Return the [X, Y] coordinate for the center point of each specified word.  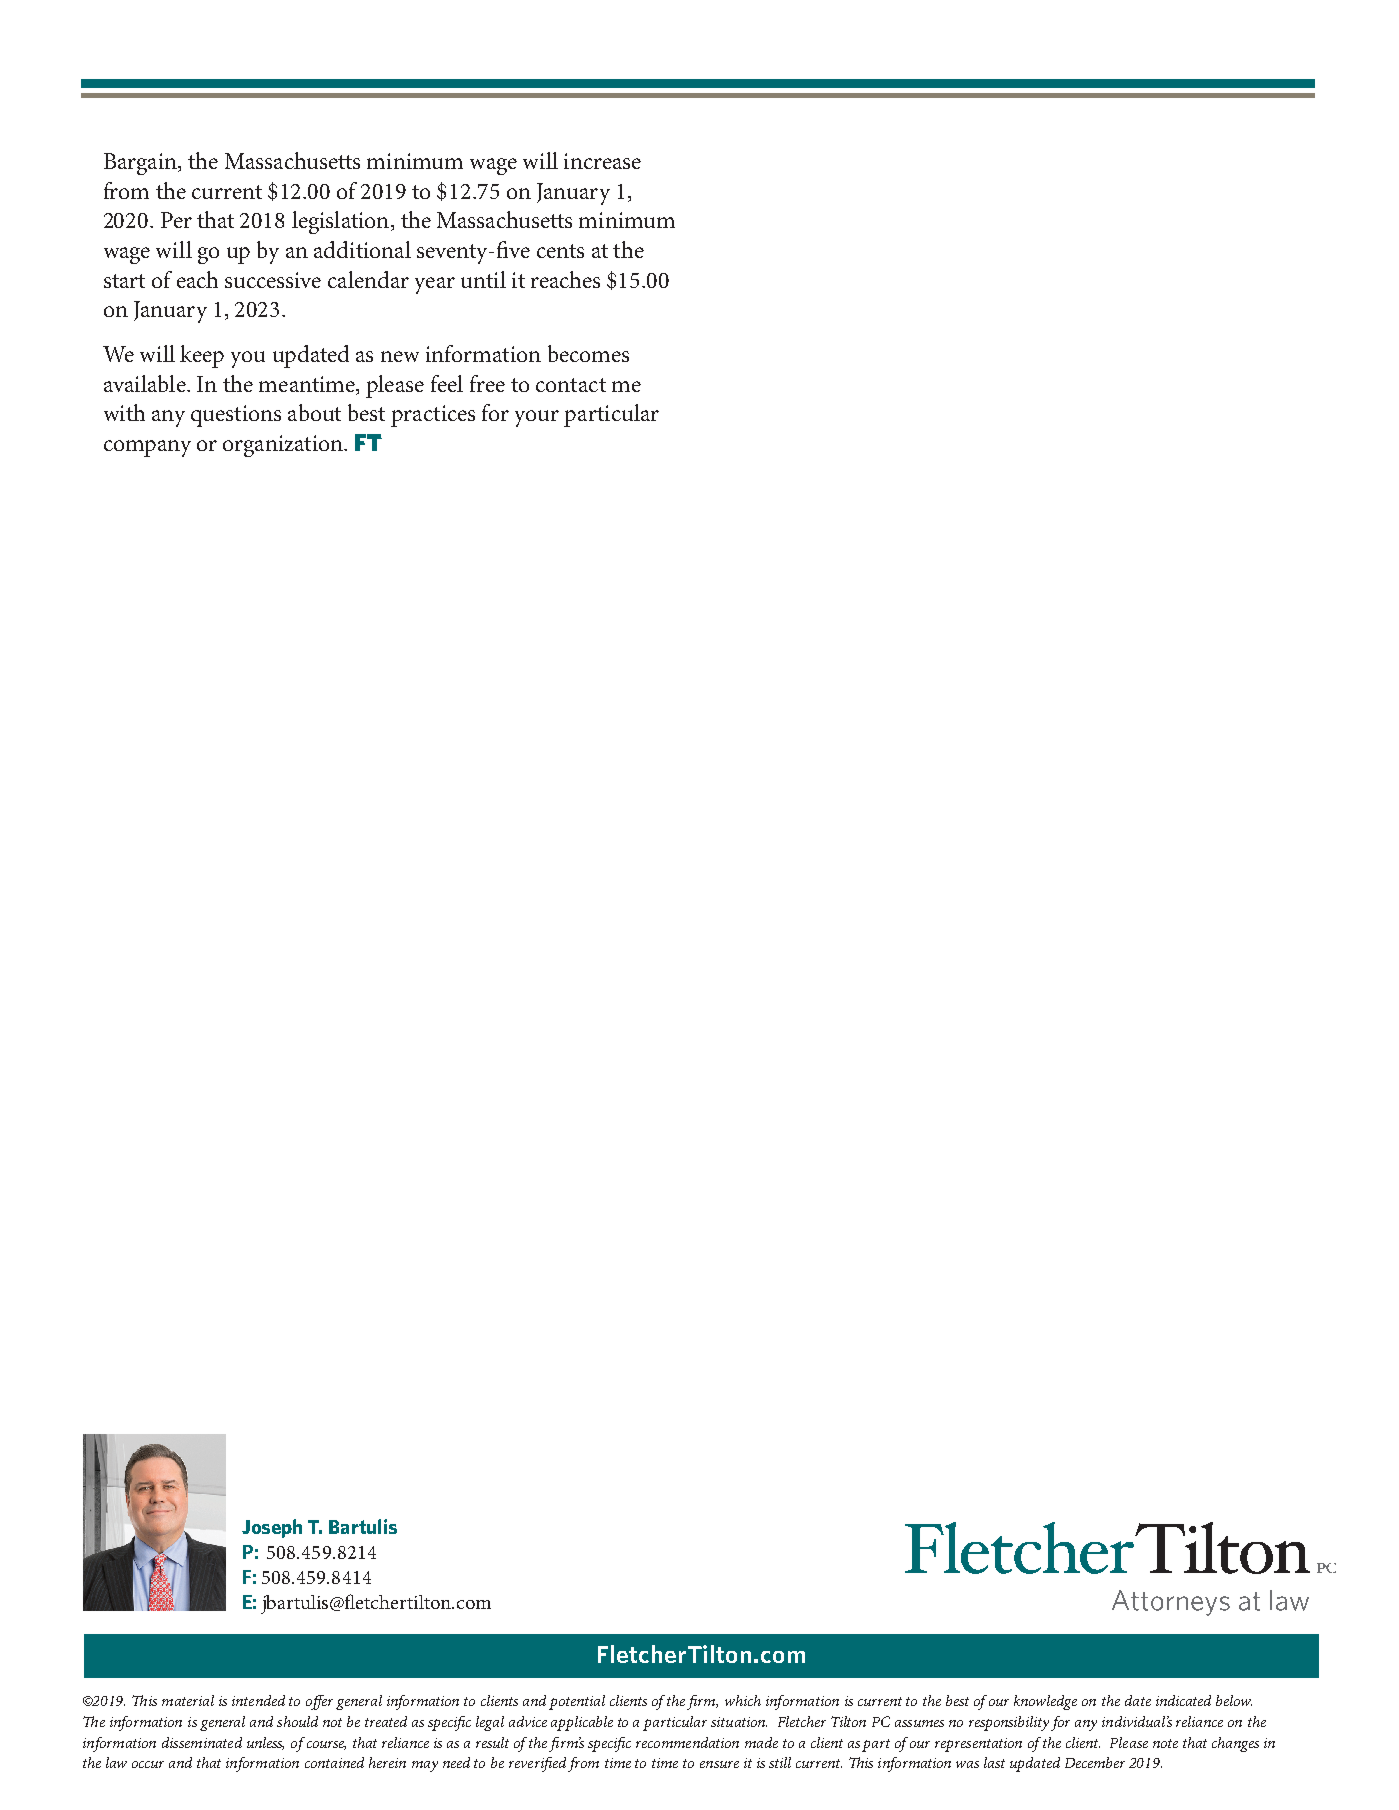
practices [433, 416]
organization [284, 446]
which [743, 1700]
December [1095, 1762]
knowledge [1045, 1702]
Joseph [272, 1528]
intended [258, 1700]
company [147, 448]
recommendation [687, 1742]
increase [602, 161]
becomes [588, 353]
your [537, 418]
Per [176, 220]
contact [571, 385]
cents [560, 251]
